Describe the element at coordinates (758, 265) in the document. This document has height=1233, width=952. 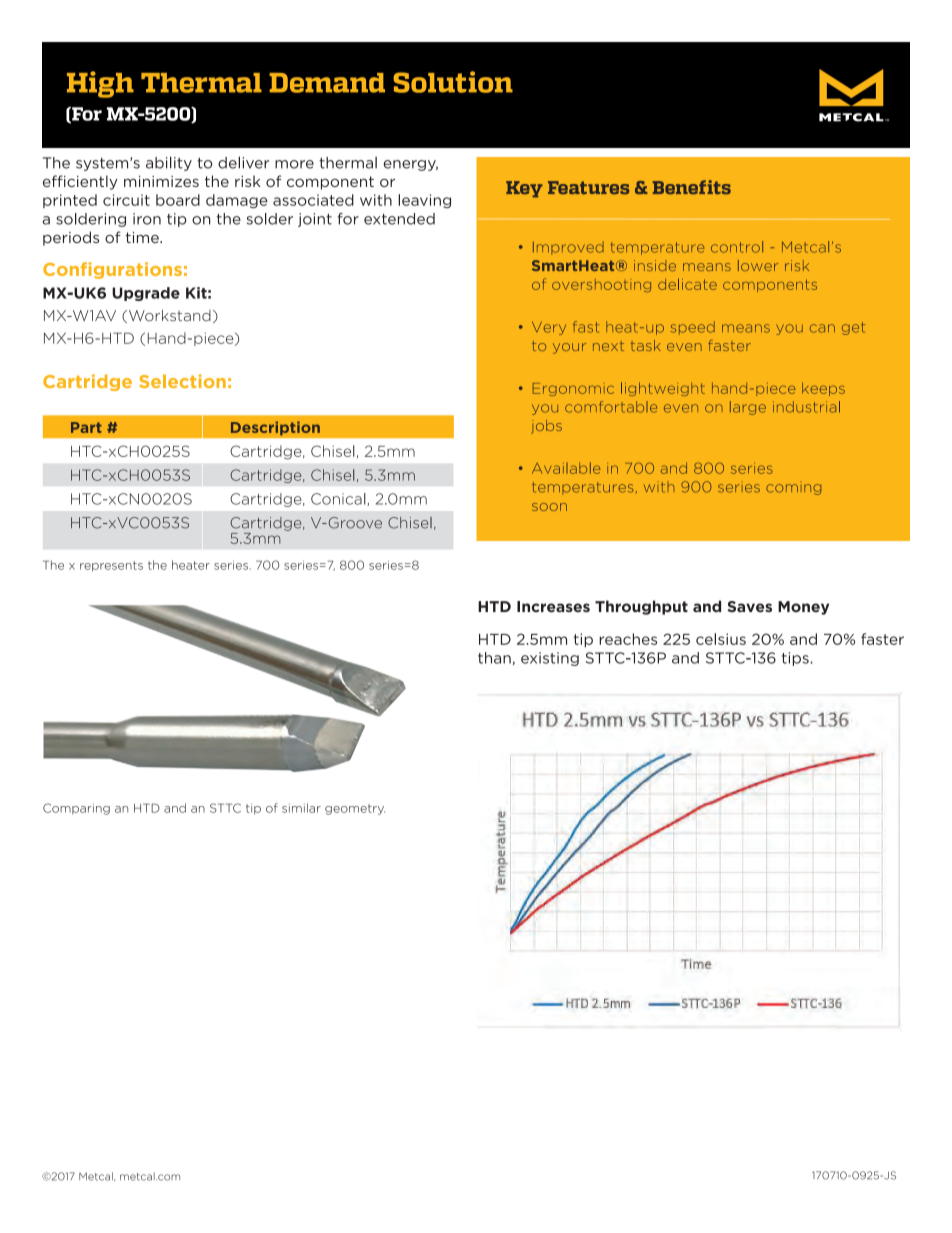
I see `lower` at that location.
